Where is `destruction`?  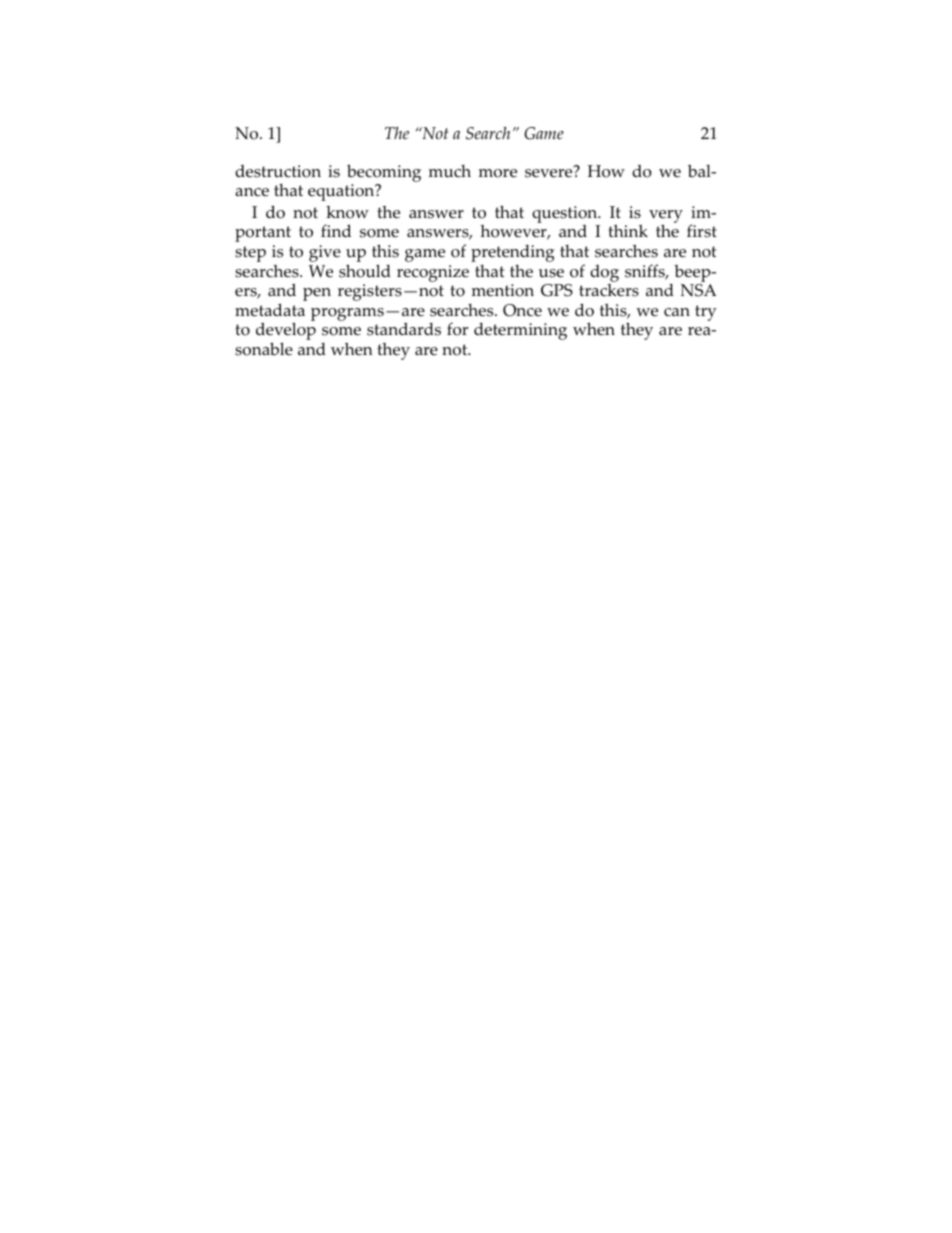
destruction is located at coordinates (278, 171).
